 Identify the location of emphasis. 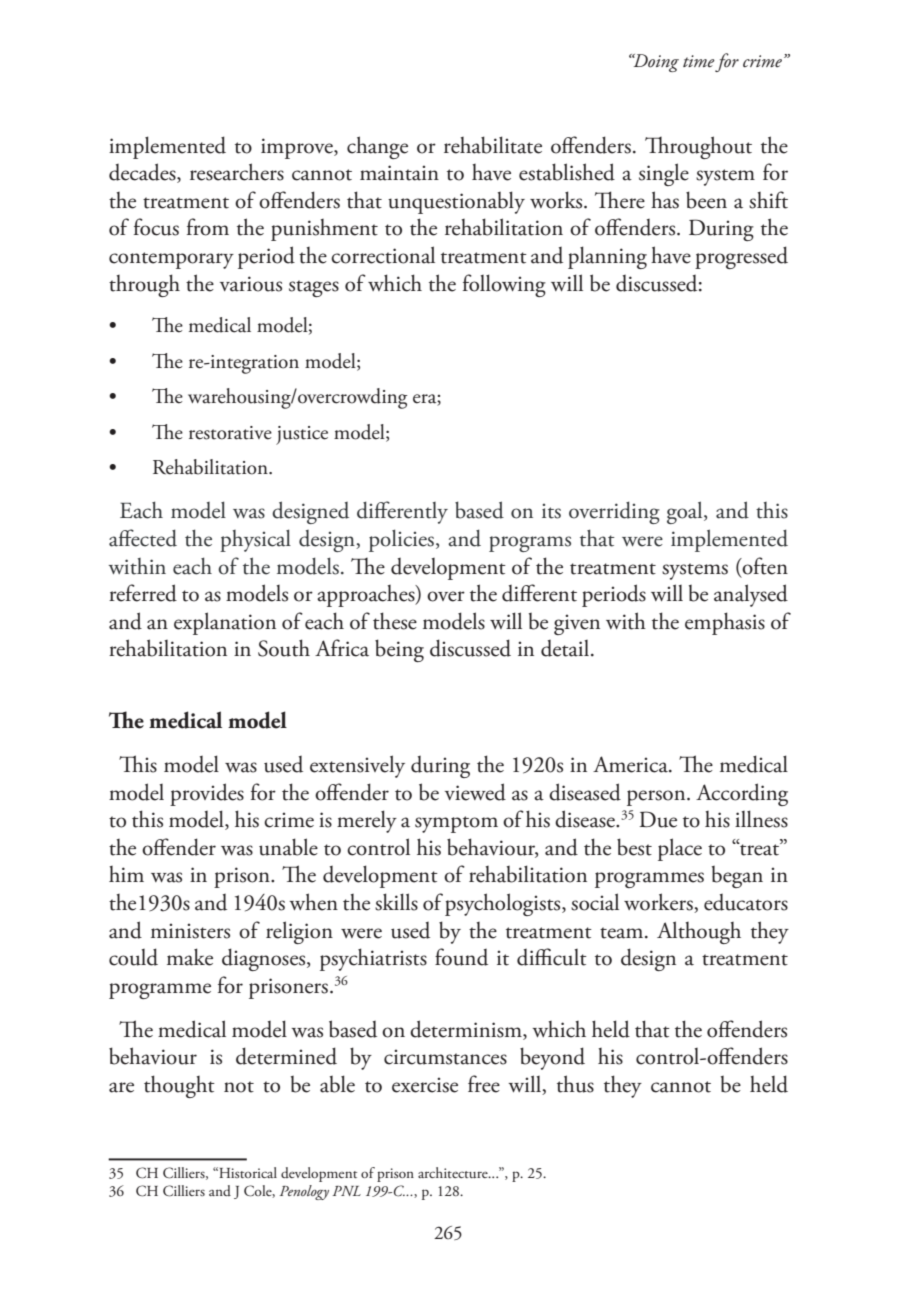
(725, 623).
